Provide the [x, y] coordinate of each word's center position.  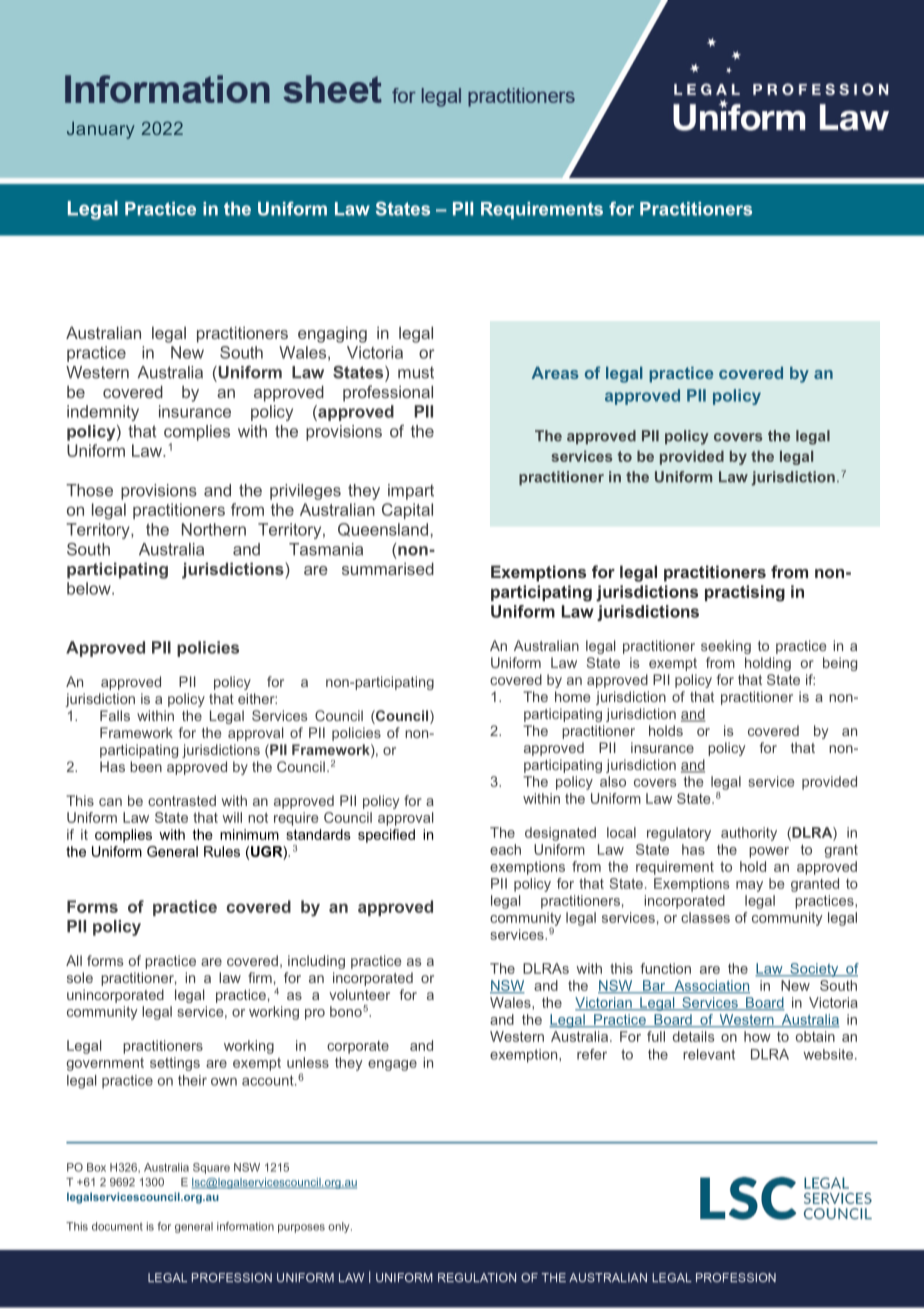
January [101, 130]
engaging [332, 335]
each [505, 849]
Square [211, 1168]
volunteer [359, 994]
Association [711, 986]
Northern [214, 529]
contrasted [182, 800]
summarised [388, 568]
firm [260, 977]
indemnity [103, 413]
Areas [555, 373]
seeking [726, 647]
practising [745, 593]
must [416, 372]
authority [749, 834]
